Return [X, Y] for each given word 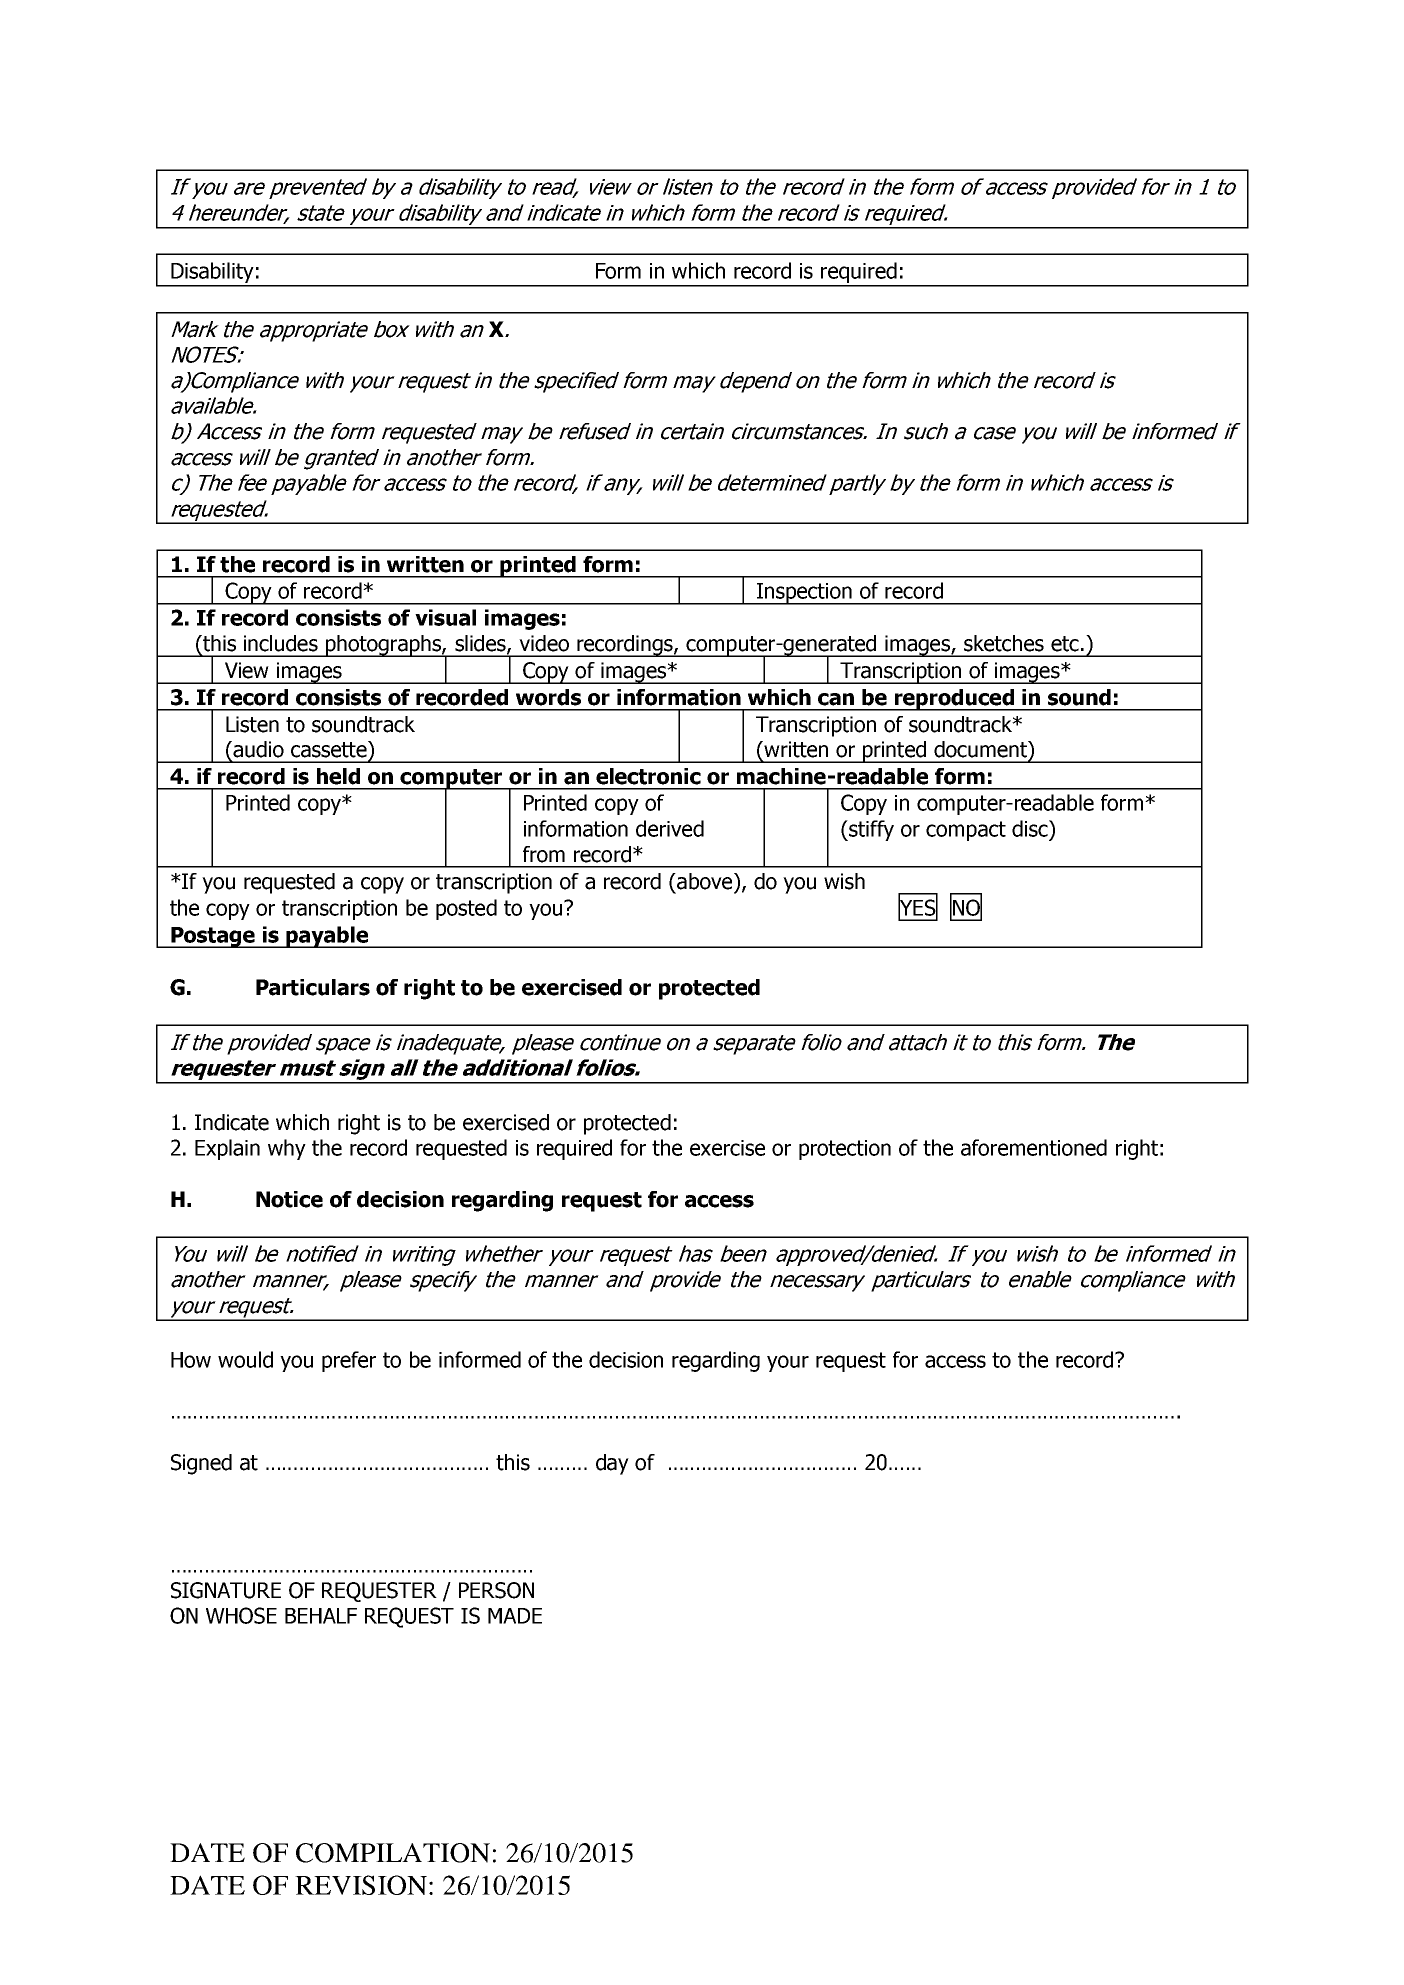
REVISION [361, 1885]
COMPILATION [393, 1853]
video [544, 643]
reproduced [954, 700]
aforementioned [1034, 1147]
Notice [289, 1199]
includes [281, 643]
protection [845, 1150]
